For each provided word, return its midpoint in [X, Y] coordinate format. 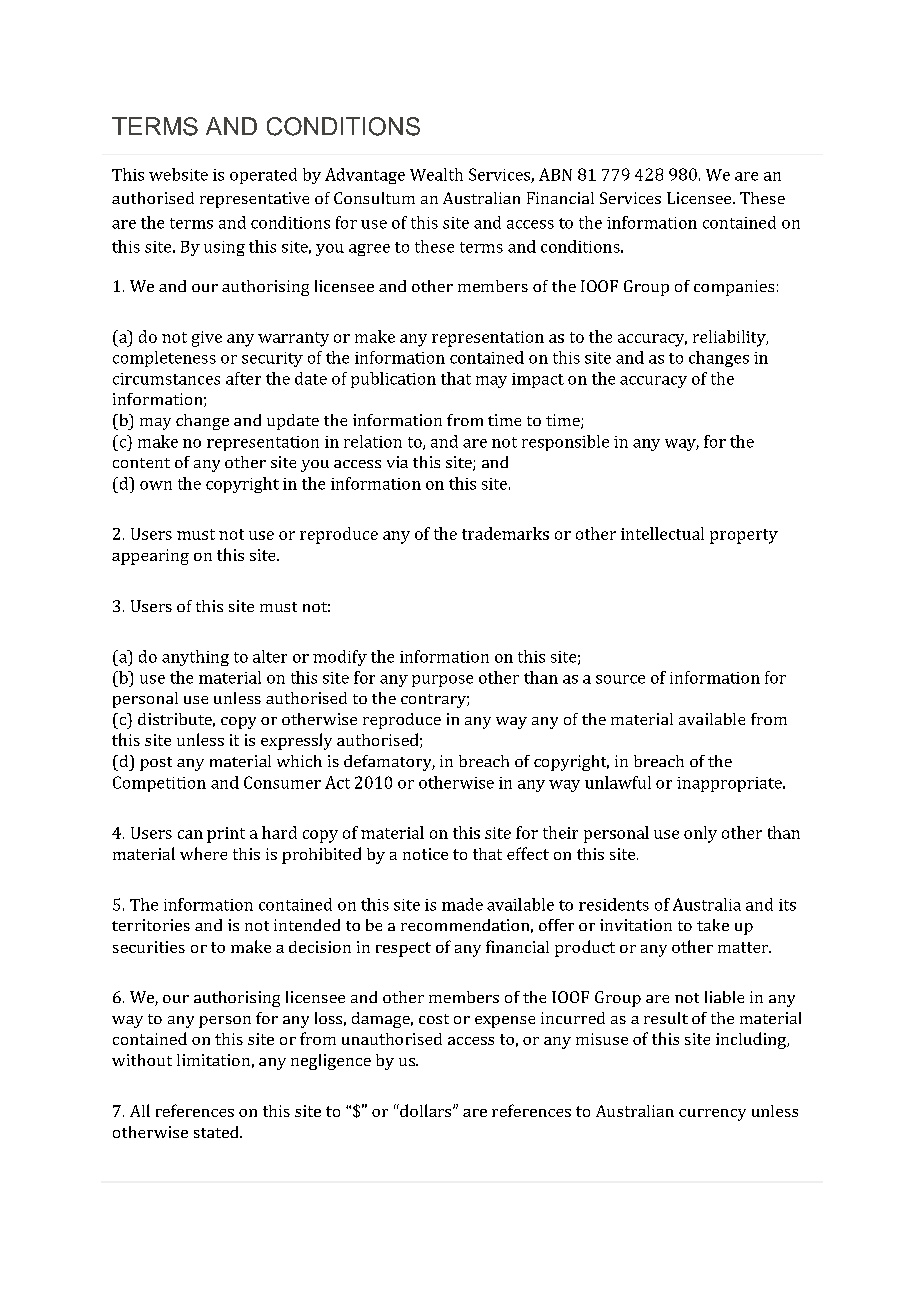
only [700, 834]
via [397, 462]
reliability [730, 338]
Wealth [436, 174]
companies [734, 288]
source [620, 679]
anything [195, 658]
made [462, 904]
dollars [426, 1110]
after [243, 378]
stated [217, 1132]
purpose [442, 681]
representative [254, 200]
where [203, 853]
